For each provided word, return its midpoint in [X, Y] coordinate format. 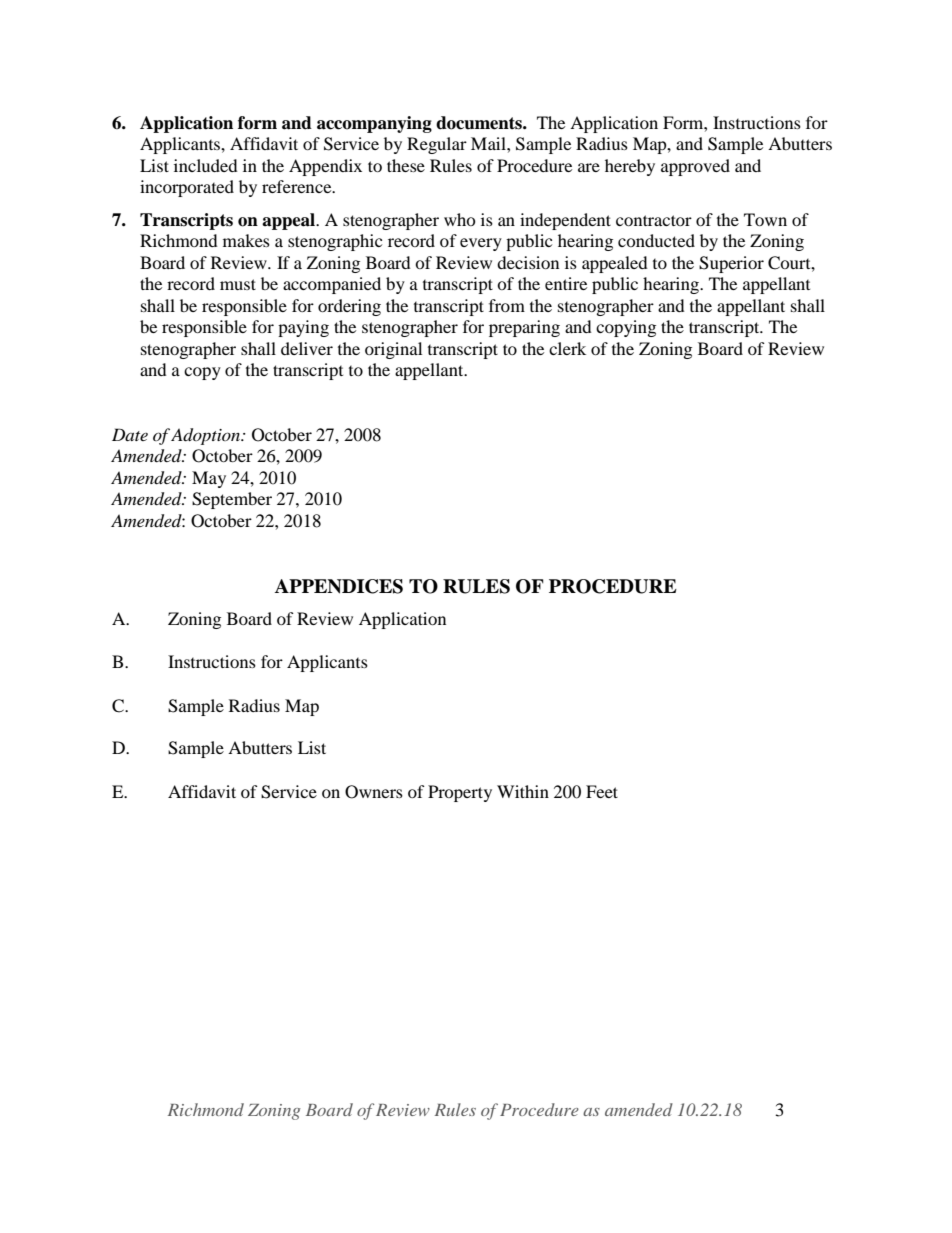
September [232, 500]
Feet [602, 791]
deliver [307, 348]
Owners [374, 792]
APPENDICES [339, 586]
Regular [437, 145]
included [206, 165]
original [393, 350]
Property [460, 793]
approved [695, 167]
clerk [567, 348]
